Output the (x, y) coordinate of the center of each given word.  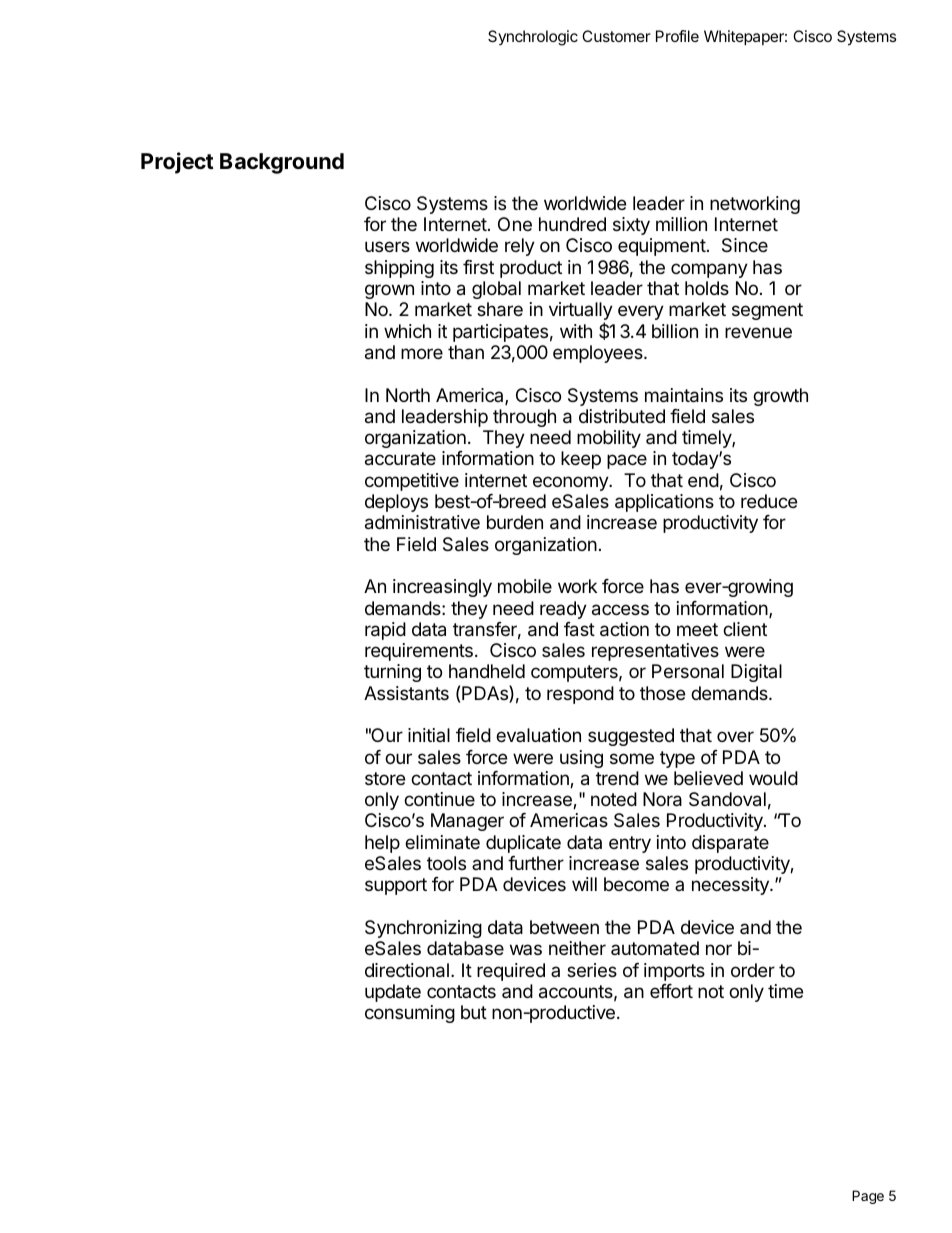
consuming (410, 1014)
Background (282, 163)
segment (767, 311)
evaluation (538, 735)
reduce (769, 501)
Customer (616, 36)
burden (515, 522)
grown (389, 291)
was (526, 949)
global (496, 290)
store (385, 778)
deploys (396, 503)
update (393, 993)
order (753, 970)
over (735, 736)
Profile (677, 36)
